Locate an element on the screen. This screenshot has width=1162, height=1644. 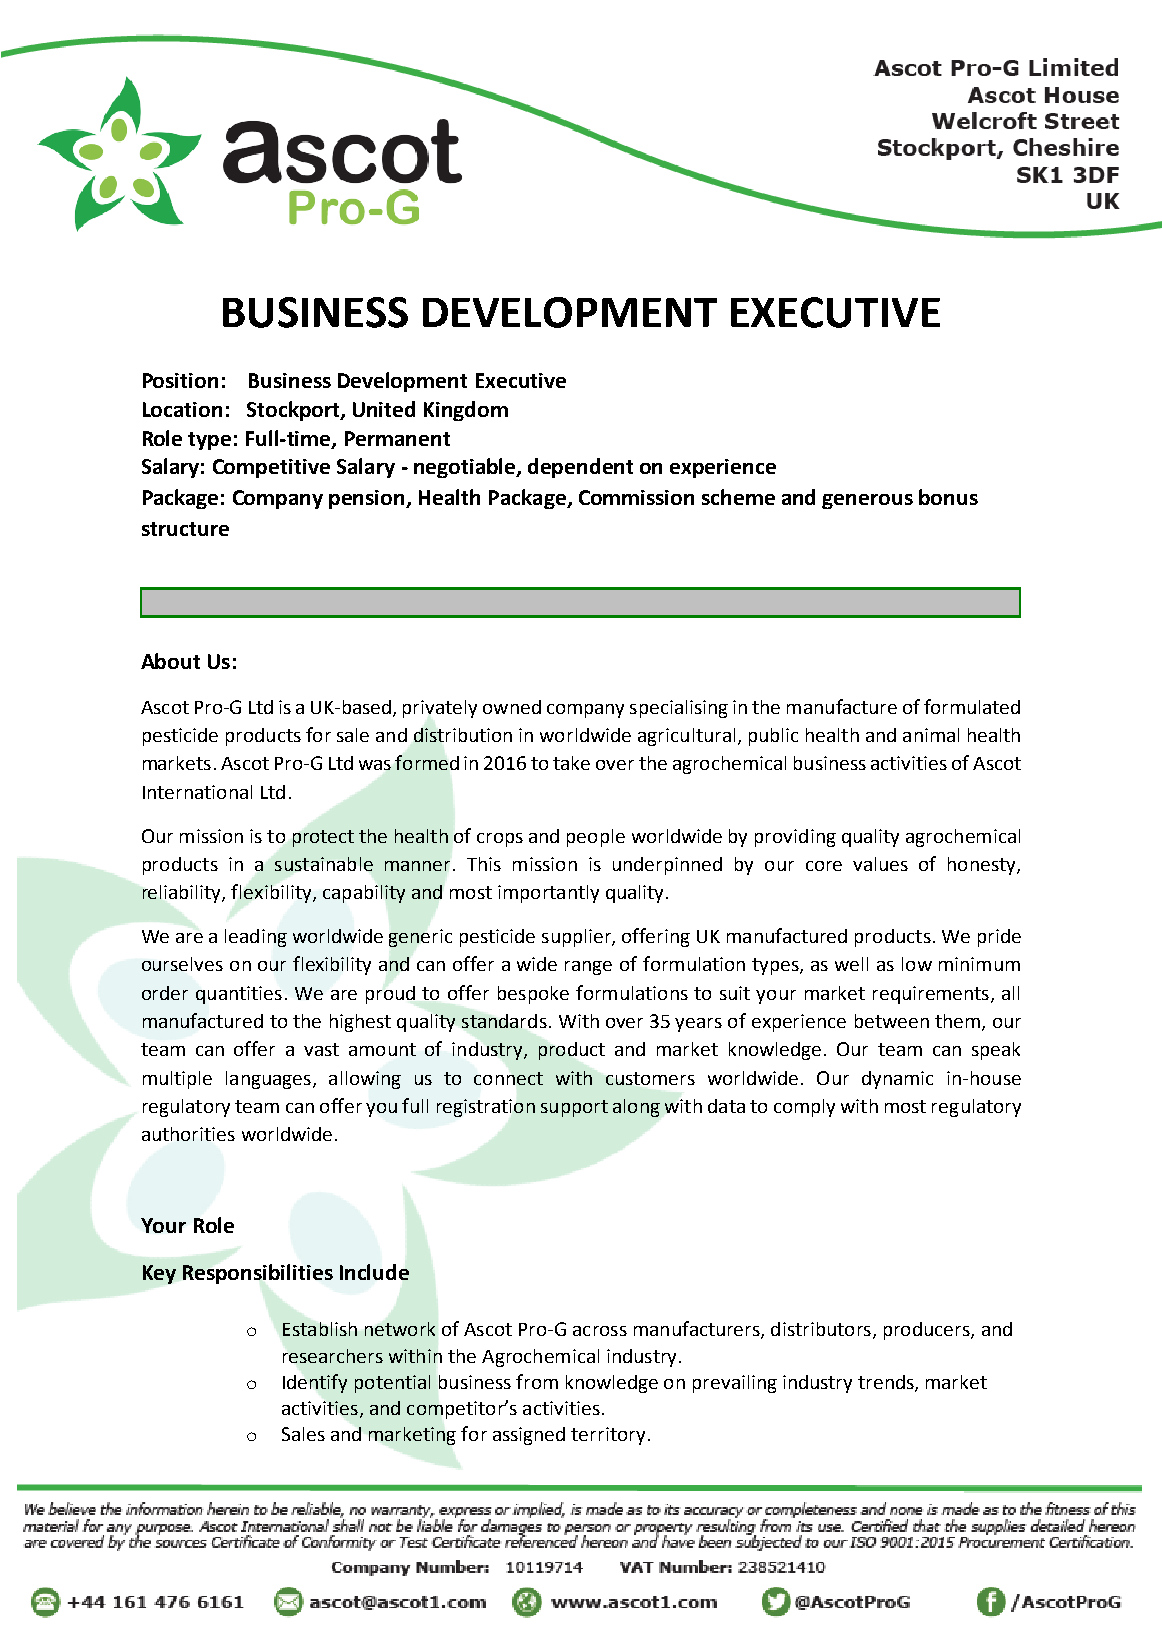
dependent is located at coordinates (580, 468).
